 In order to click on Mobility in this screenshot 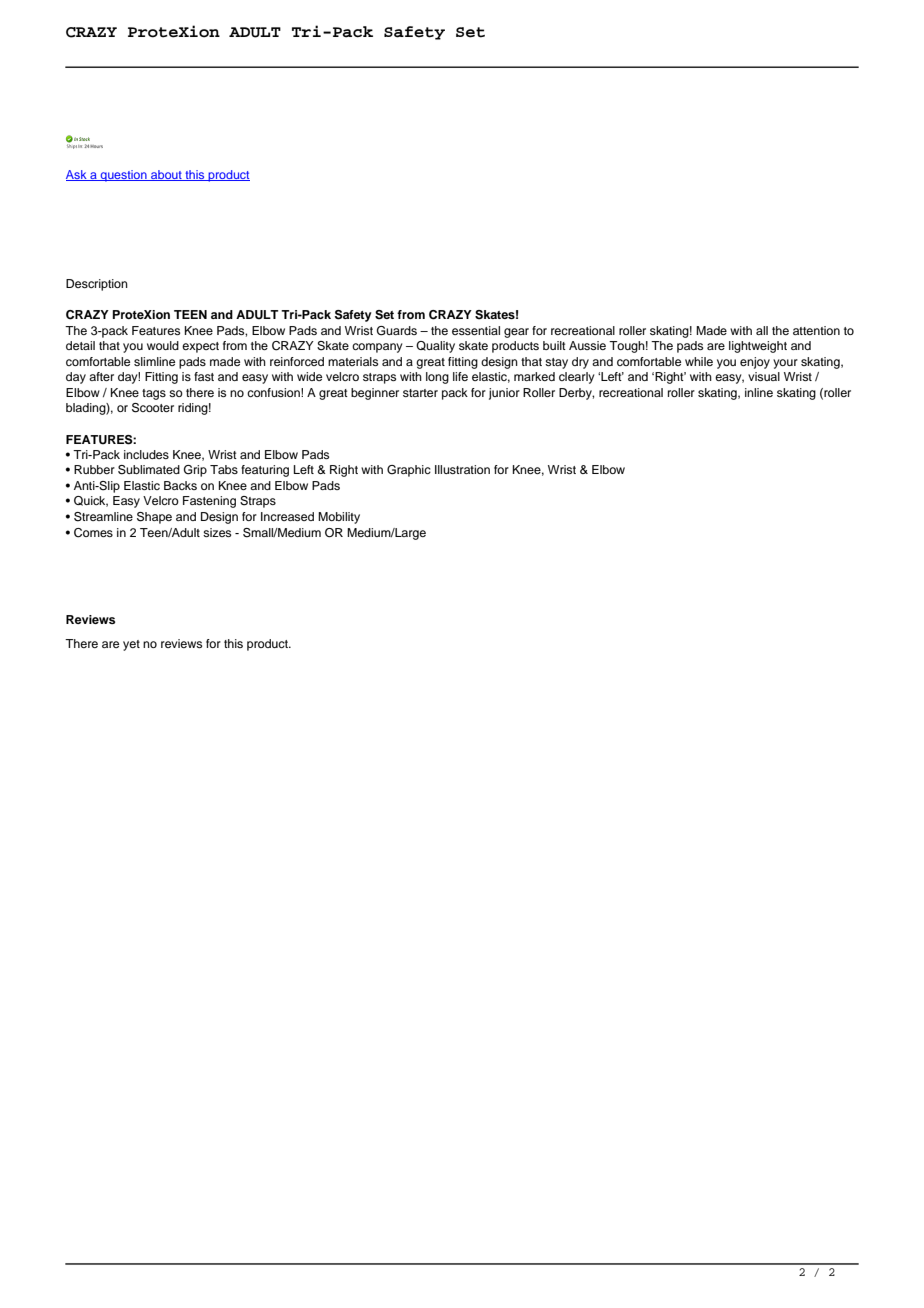, I will do `click(339, 518)`.
